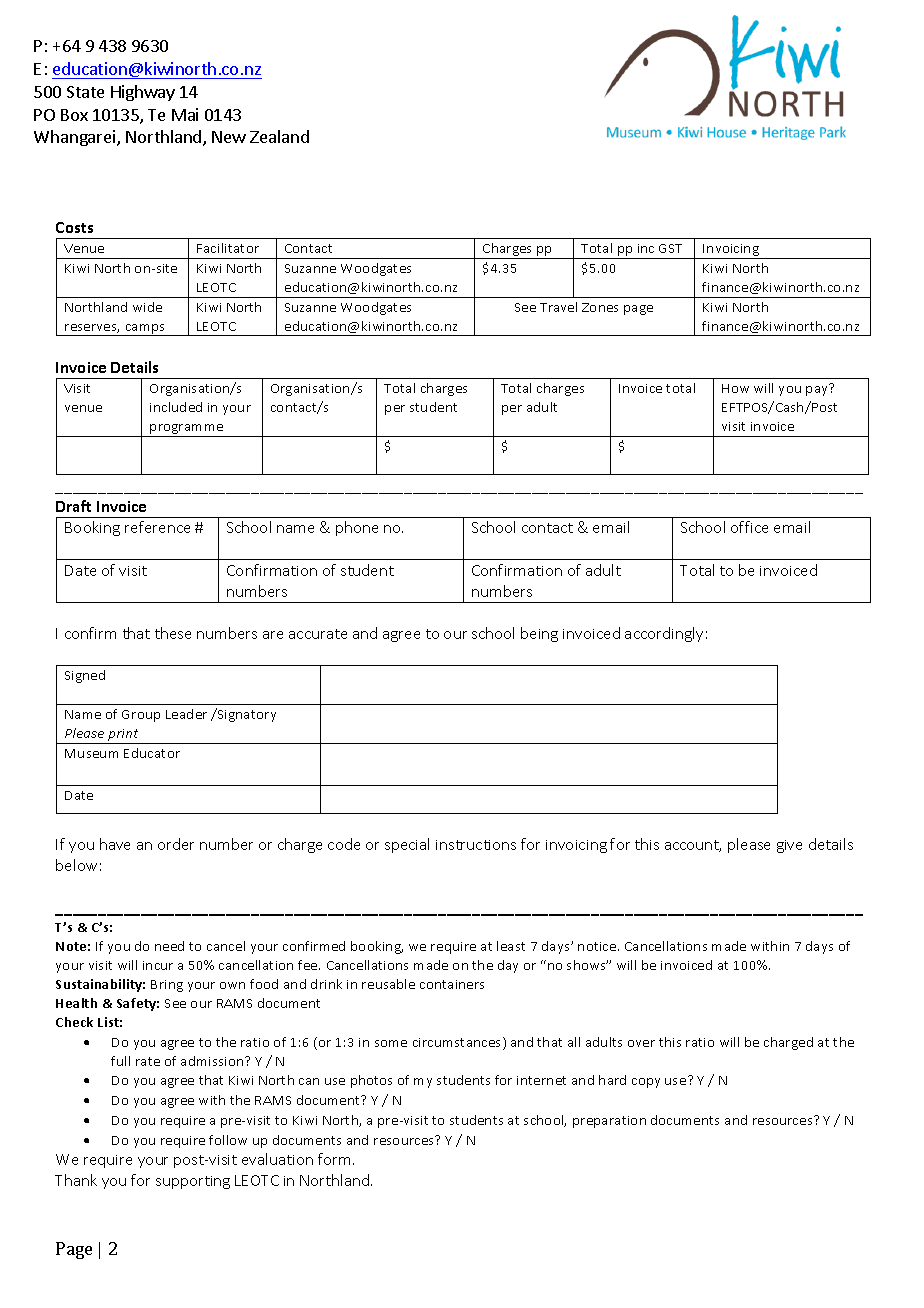 The image size is (924, 1308). Describe the element at coordinates (334, 1159) in the screenshot. I see `form` at that location.
